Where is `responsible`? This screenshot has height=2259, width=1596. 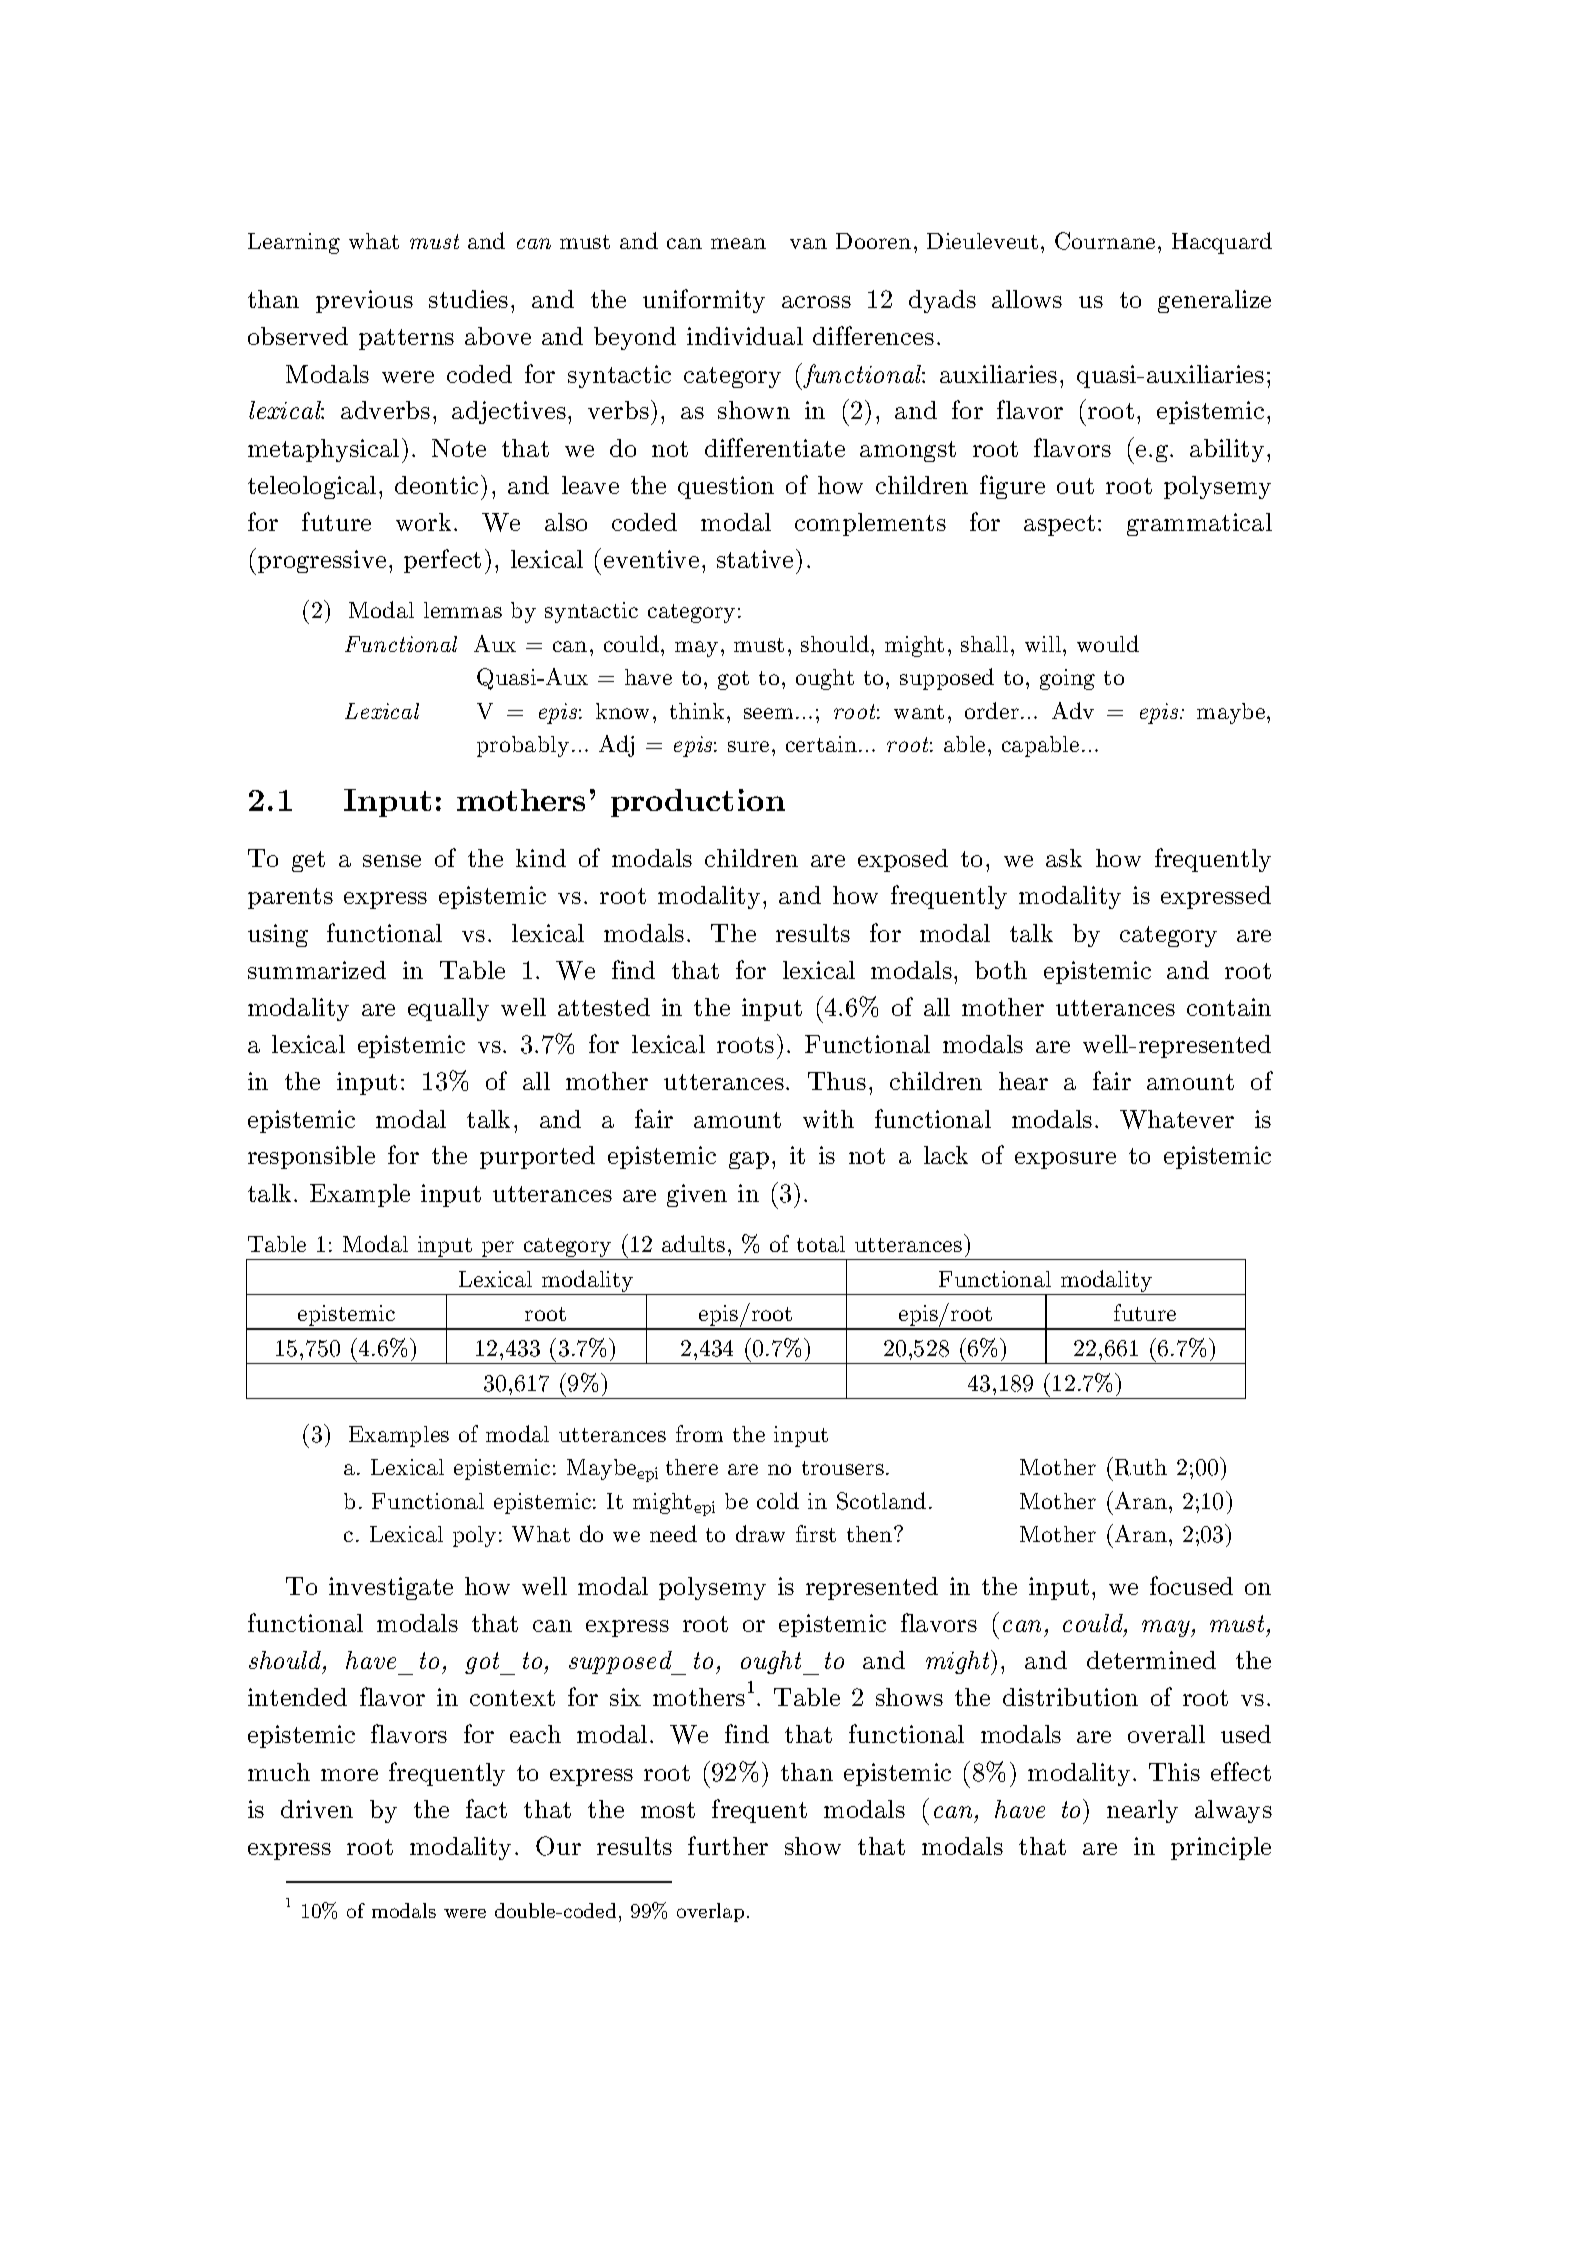
responsible is located at coordinates (311, 1157).
